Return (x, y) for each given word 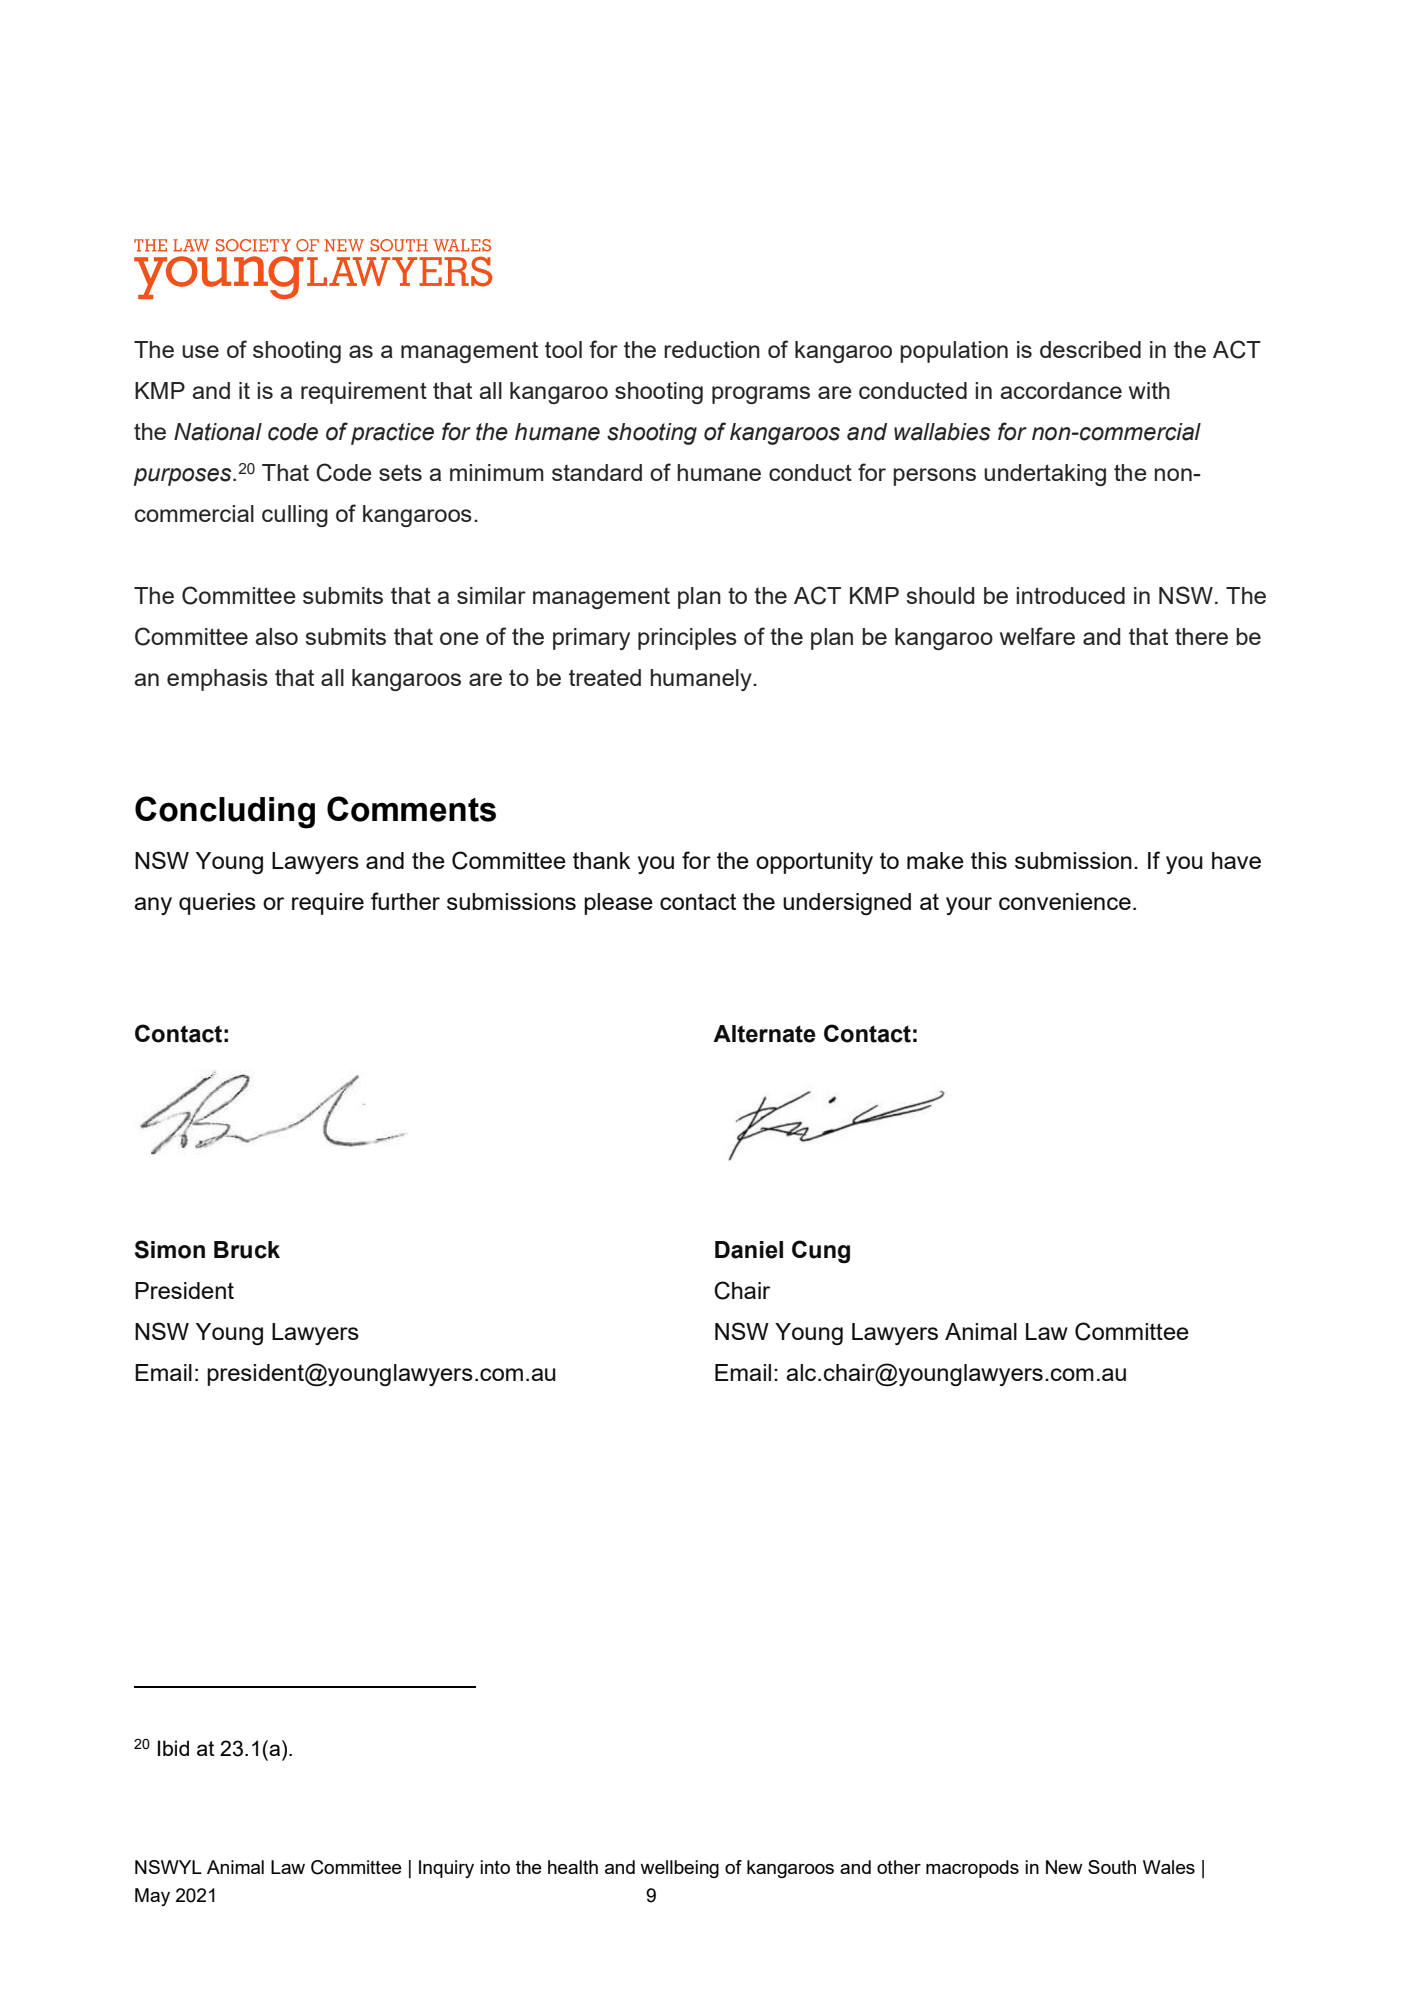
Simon (170, 1249)
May (152, 1897)
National (218, 432)
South (1112, 1867)
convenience (1065, 901)
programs (761, 395)
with (1149, 390)
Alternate (764, 1034)
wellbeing (679, 1869)
